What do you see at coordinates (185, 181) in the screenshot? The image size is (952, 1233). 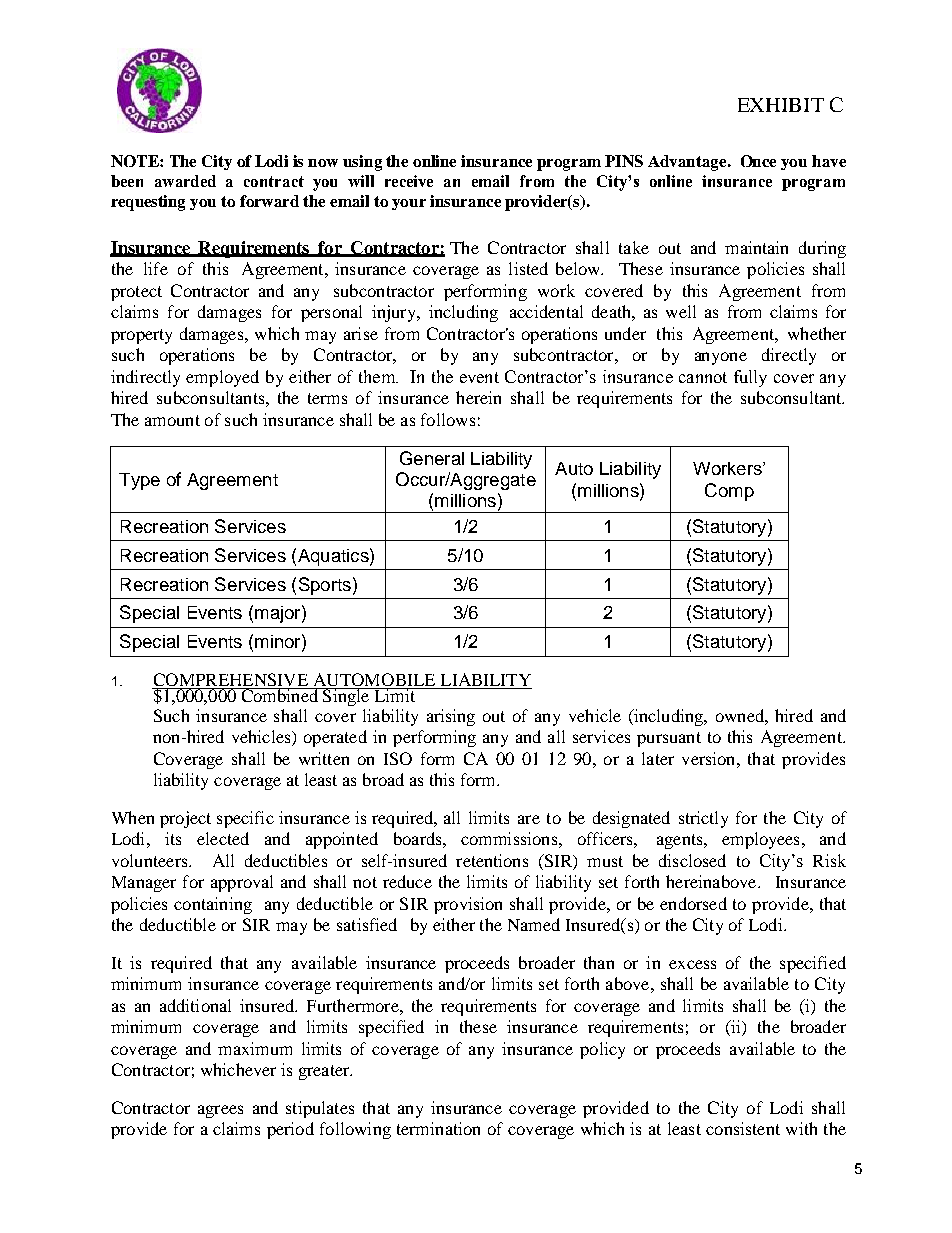 I see `awarded` at bounding box center [185, 181].
